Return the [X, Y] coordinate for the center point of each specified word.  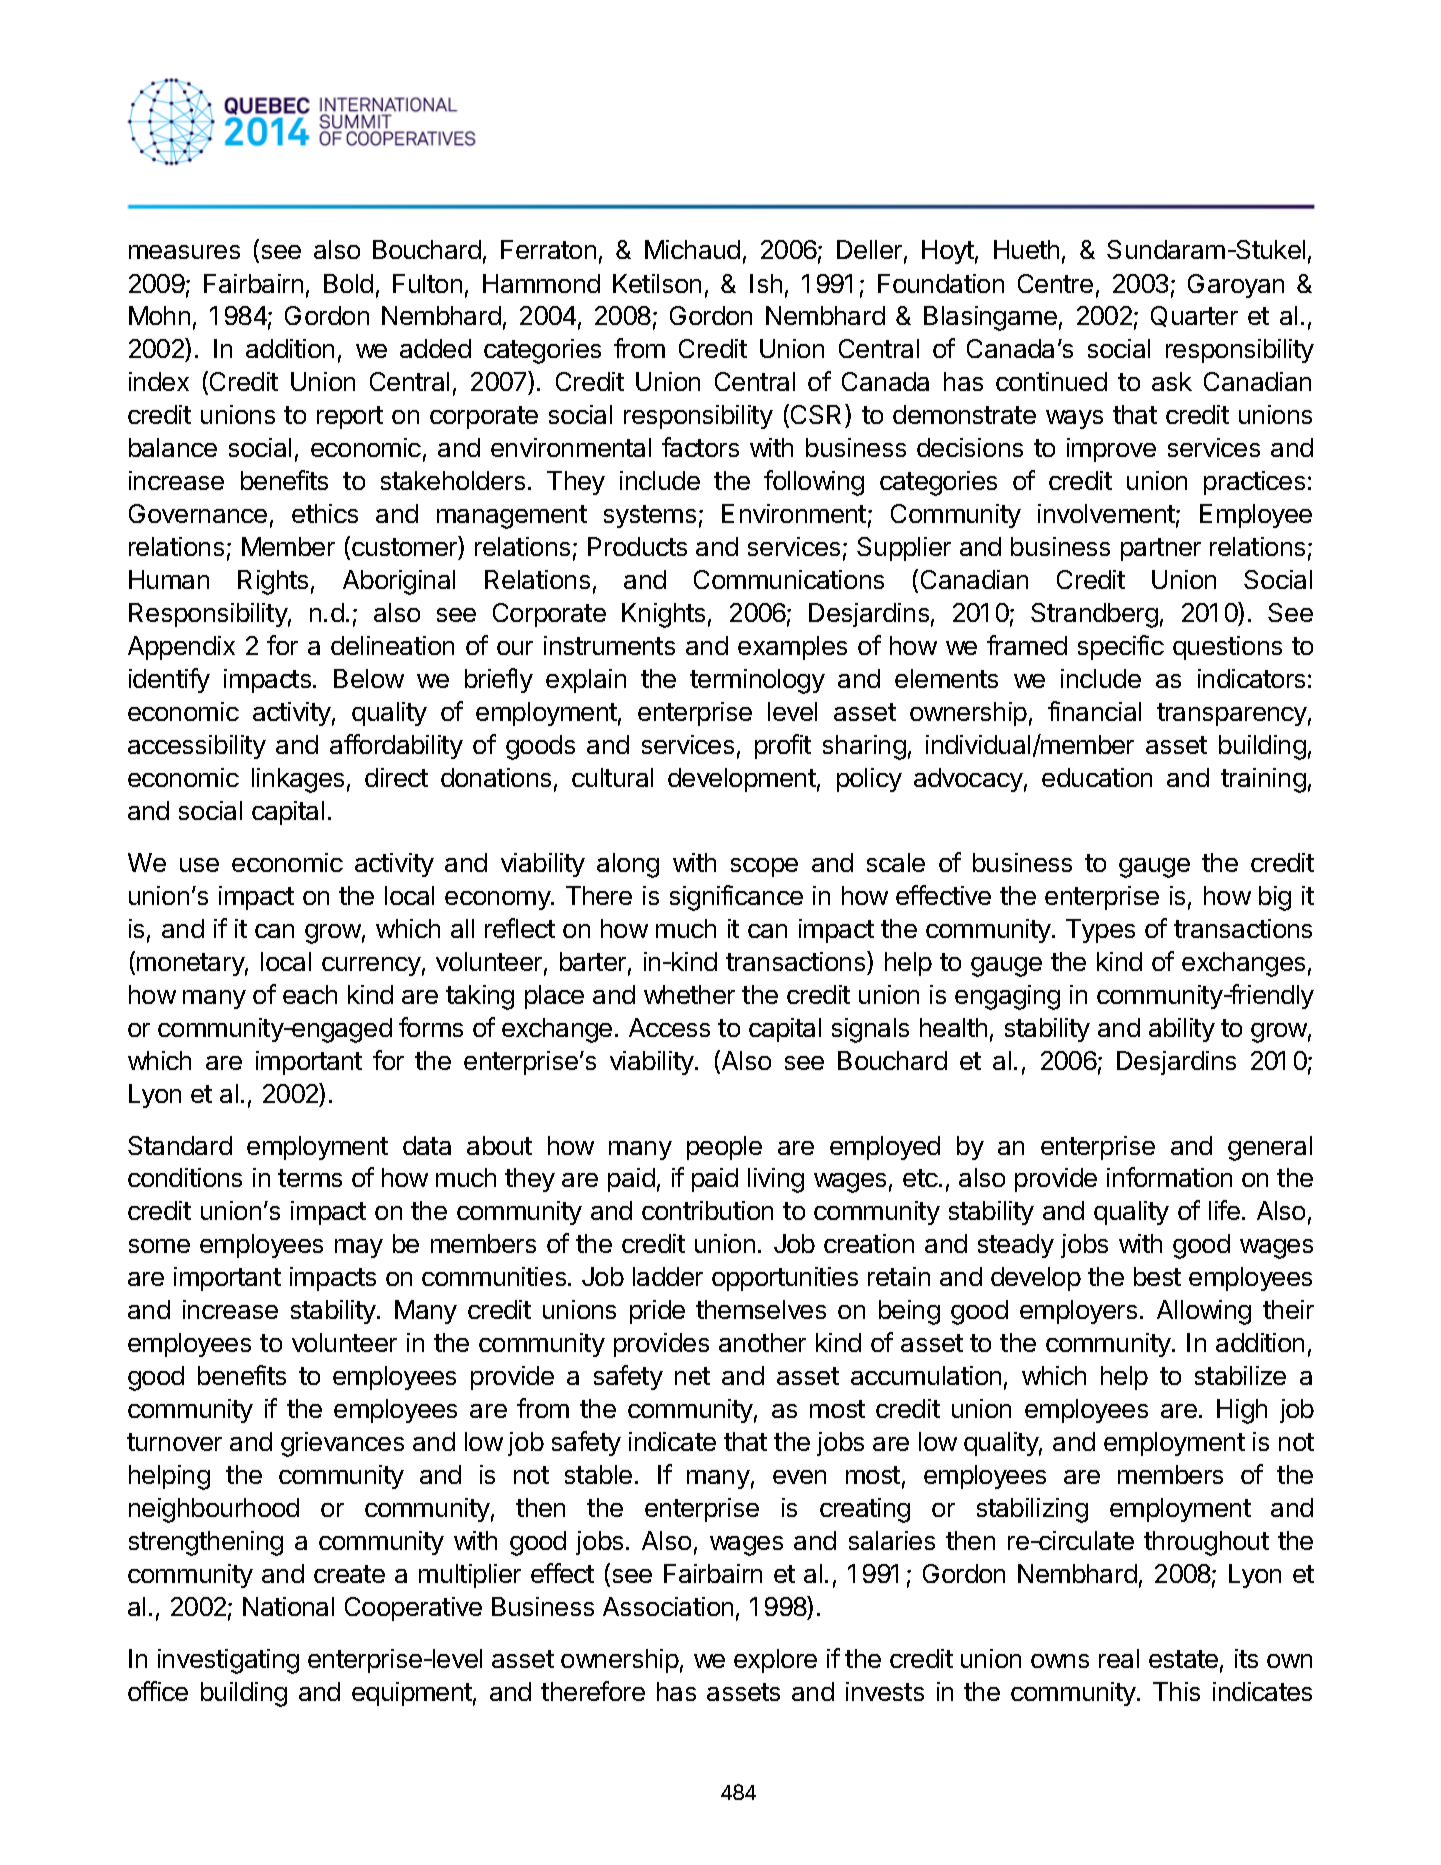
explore [775, 1661]
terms [310, 1178]
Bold [348, 283]
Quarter [1194, 316]
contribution [707, 1210]
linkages [298, 780]
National [288, 1606]
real [1119, 1658]
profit [783, 746]
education [1097, 777]
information [1169, 1177]
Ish [766, 283]
